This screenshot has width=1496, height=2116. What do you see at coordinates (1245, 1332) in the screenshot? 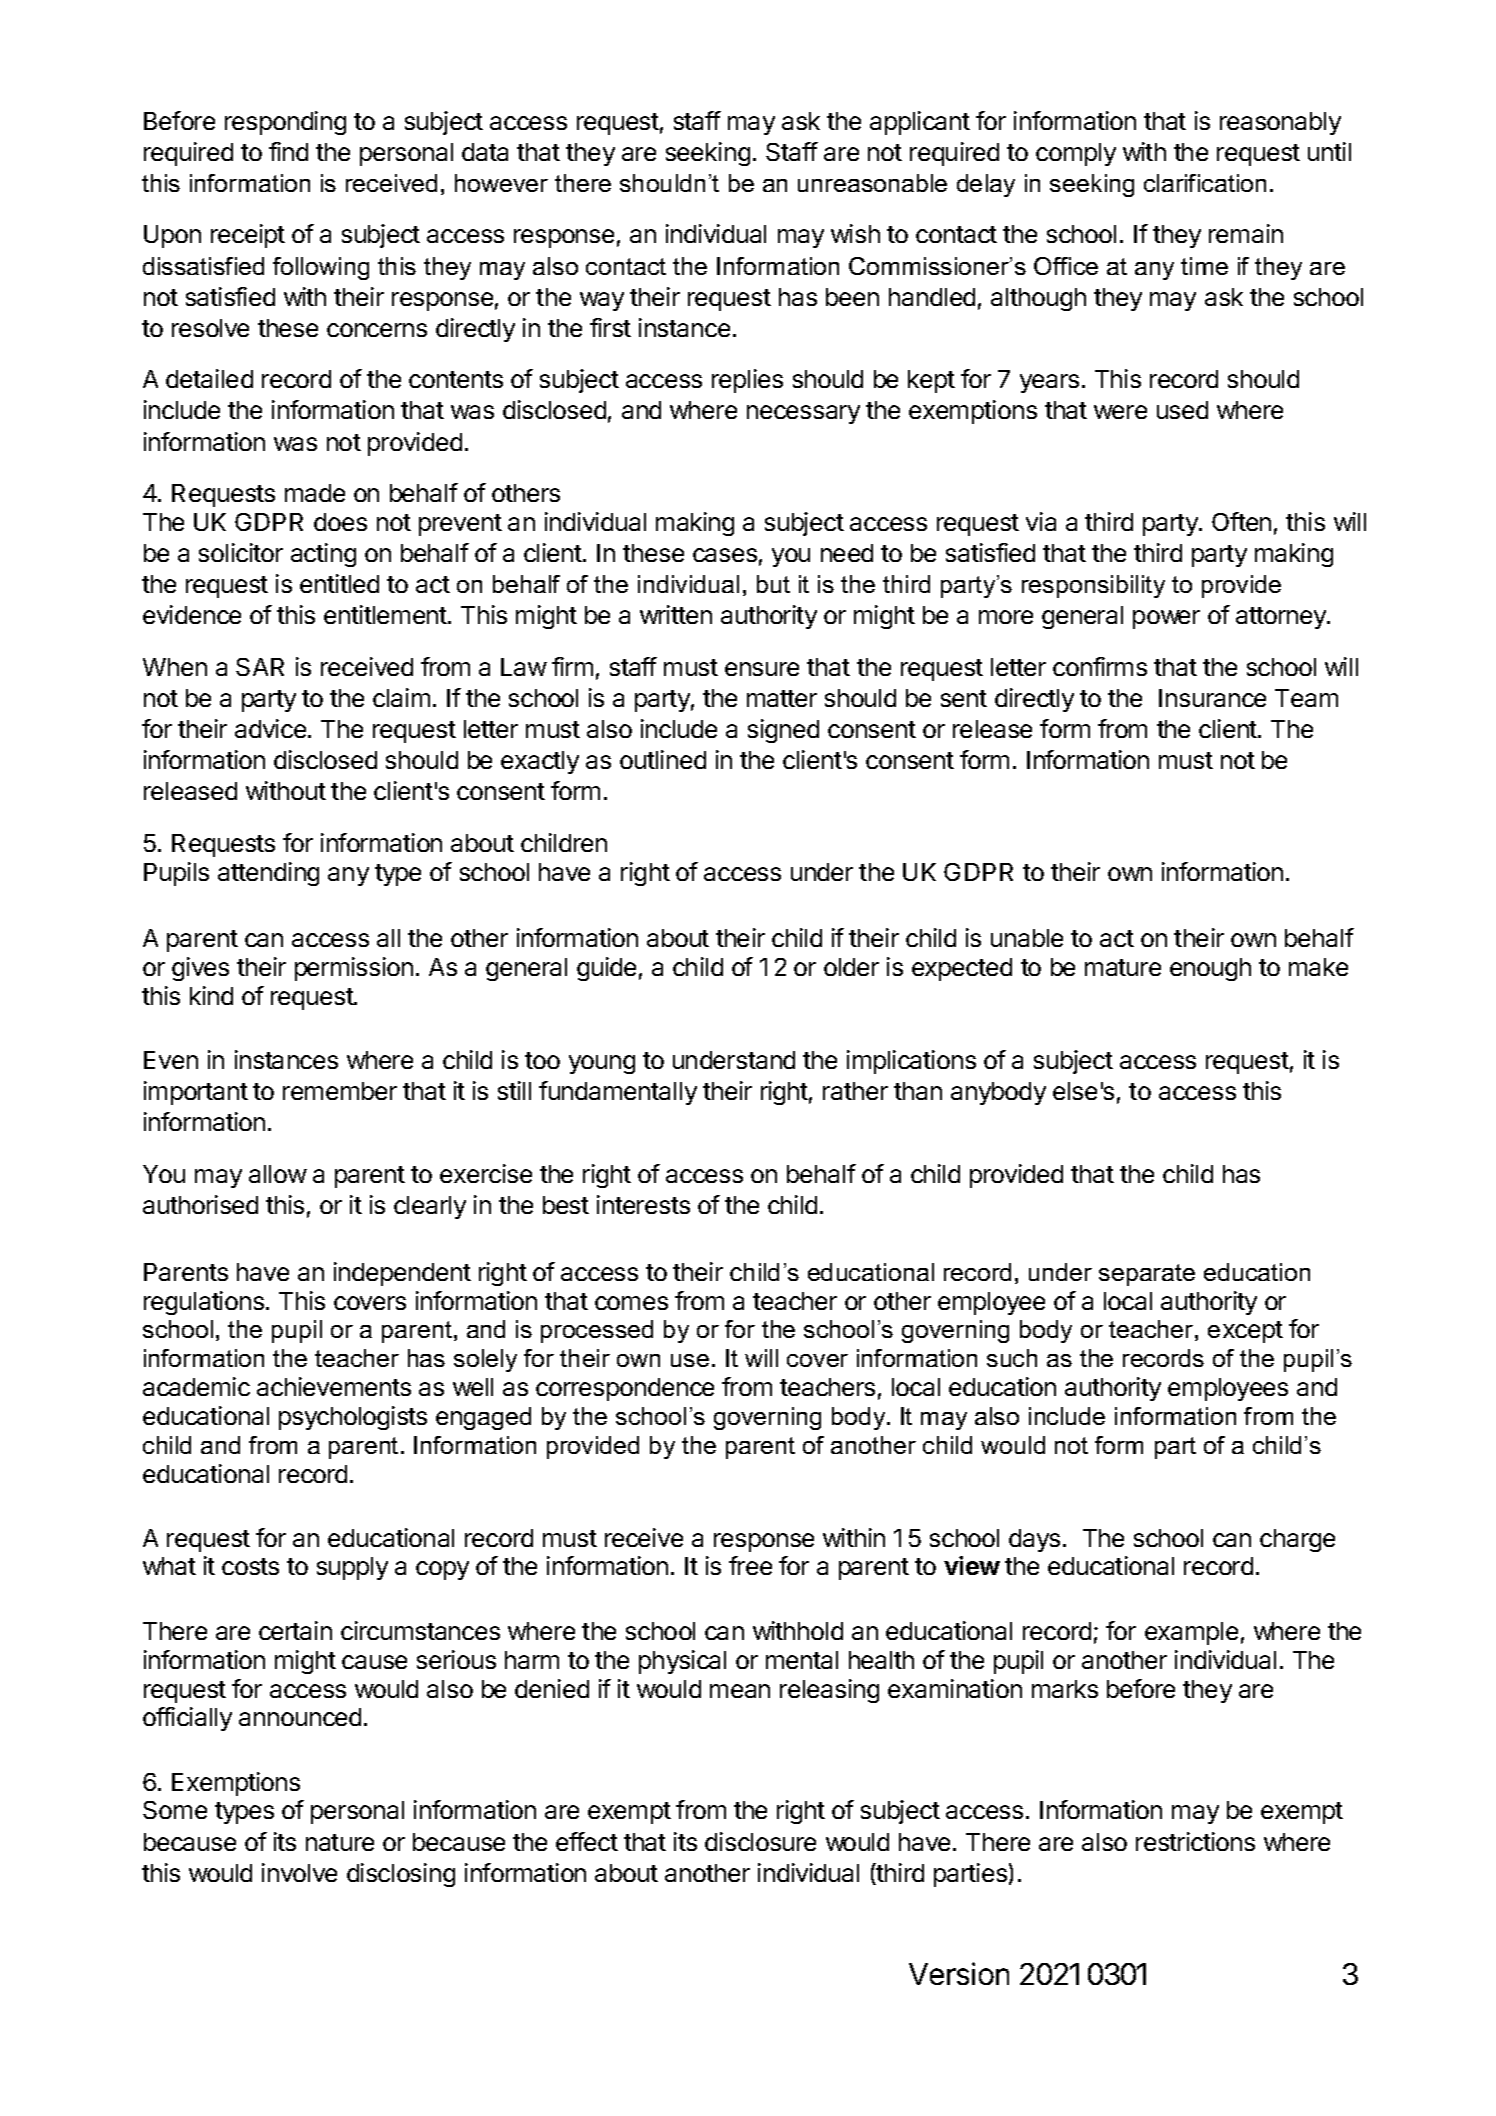
I see `except` at bounding box center [1245, 1332].
